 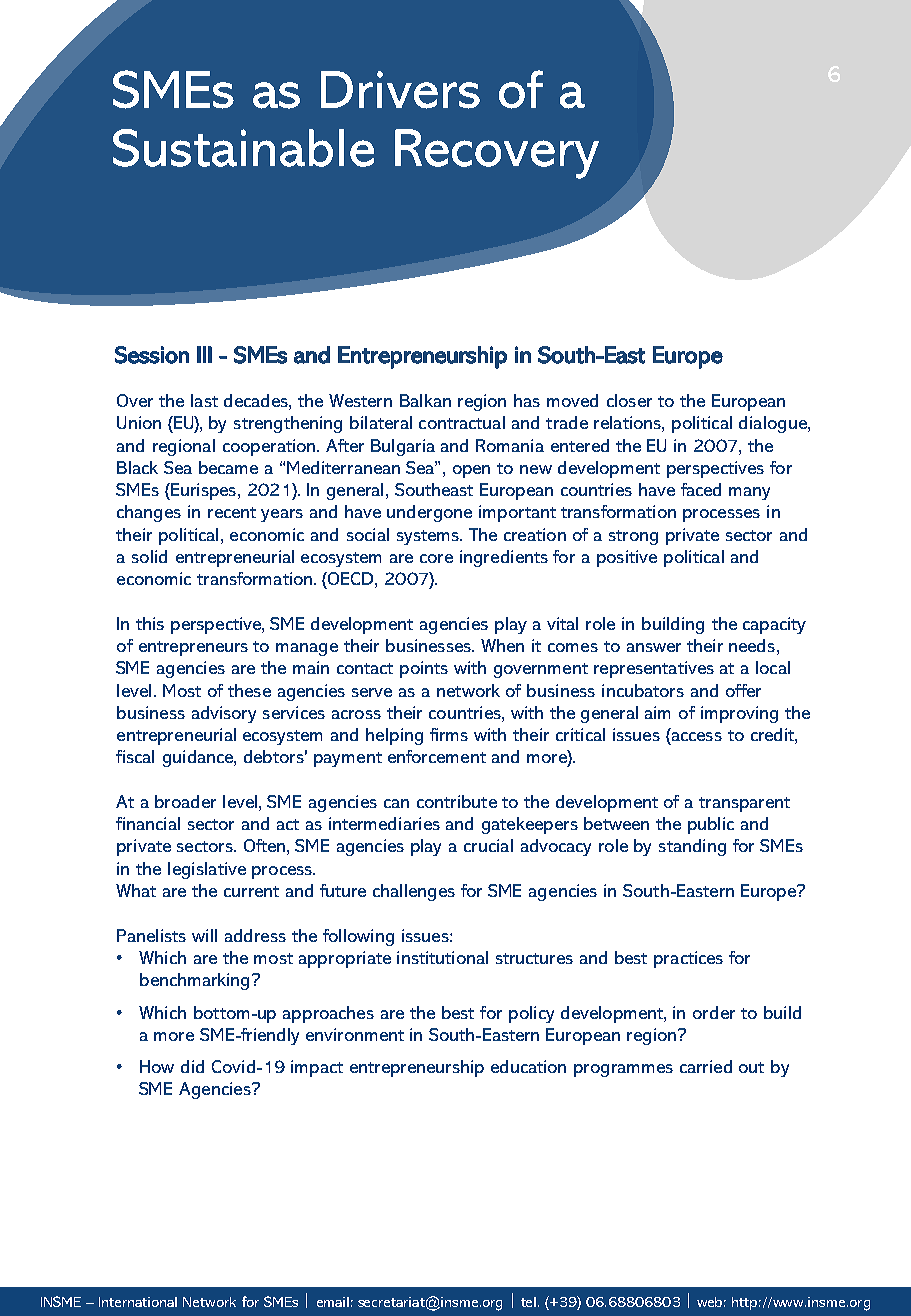 What do you see at coordinates (657, 712) in the page?
I see `aim` at bounding box center [657, 712].
